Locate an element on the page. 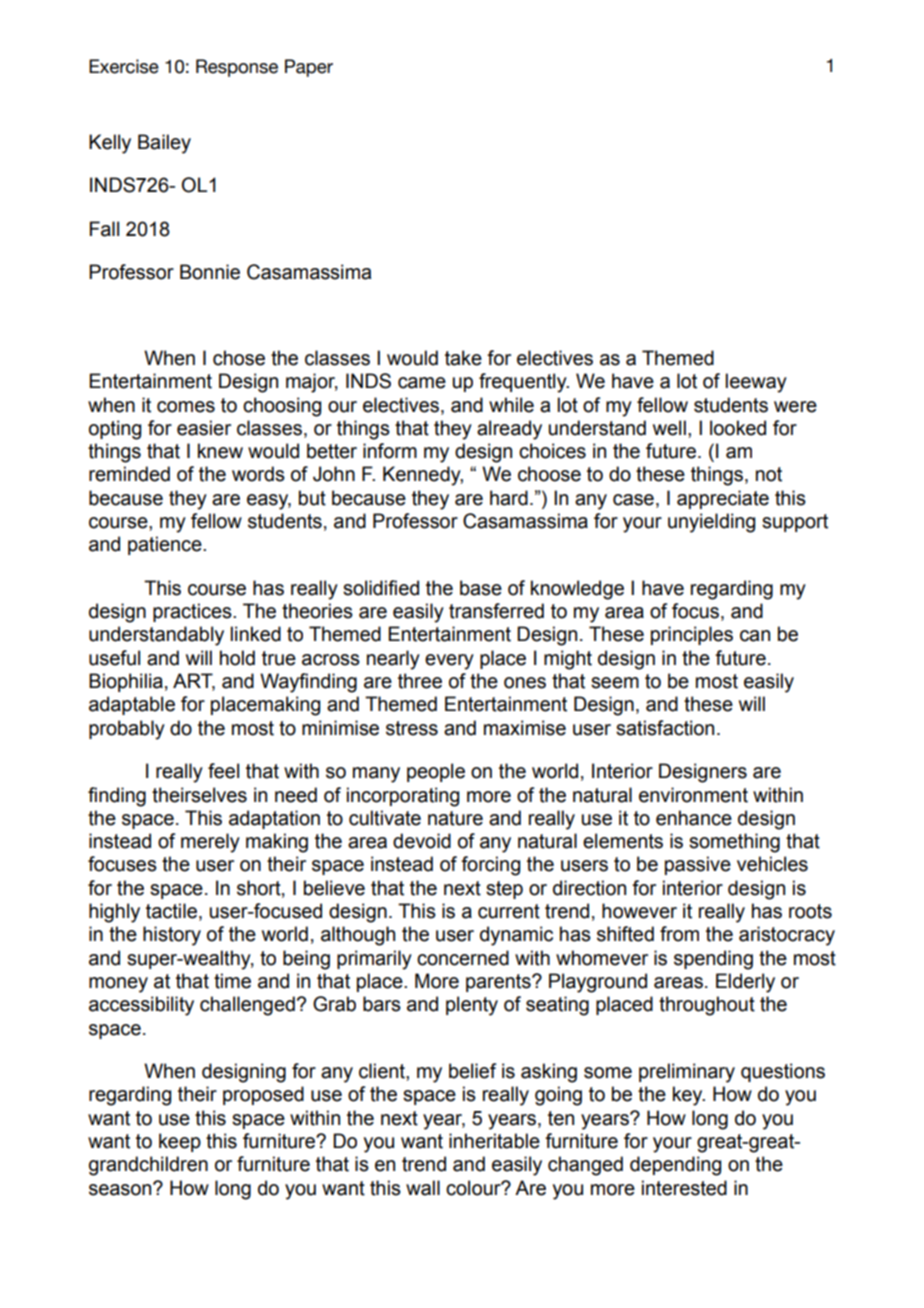  transferred is located at coordinates (496, 611).
